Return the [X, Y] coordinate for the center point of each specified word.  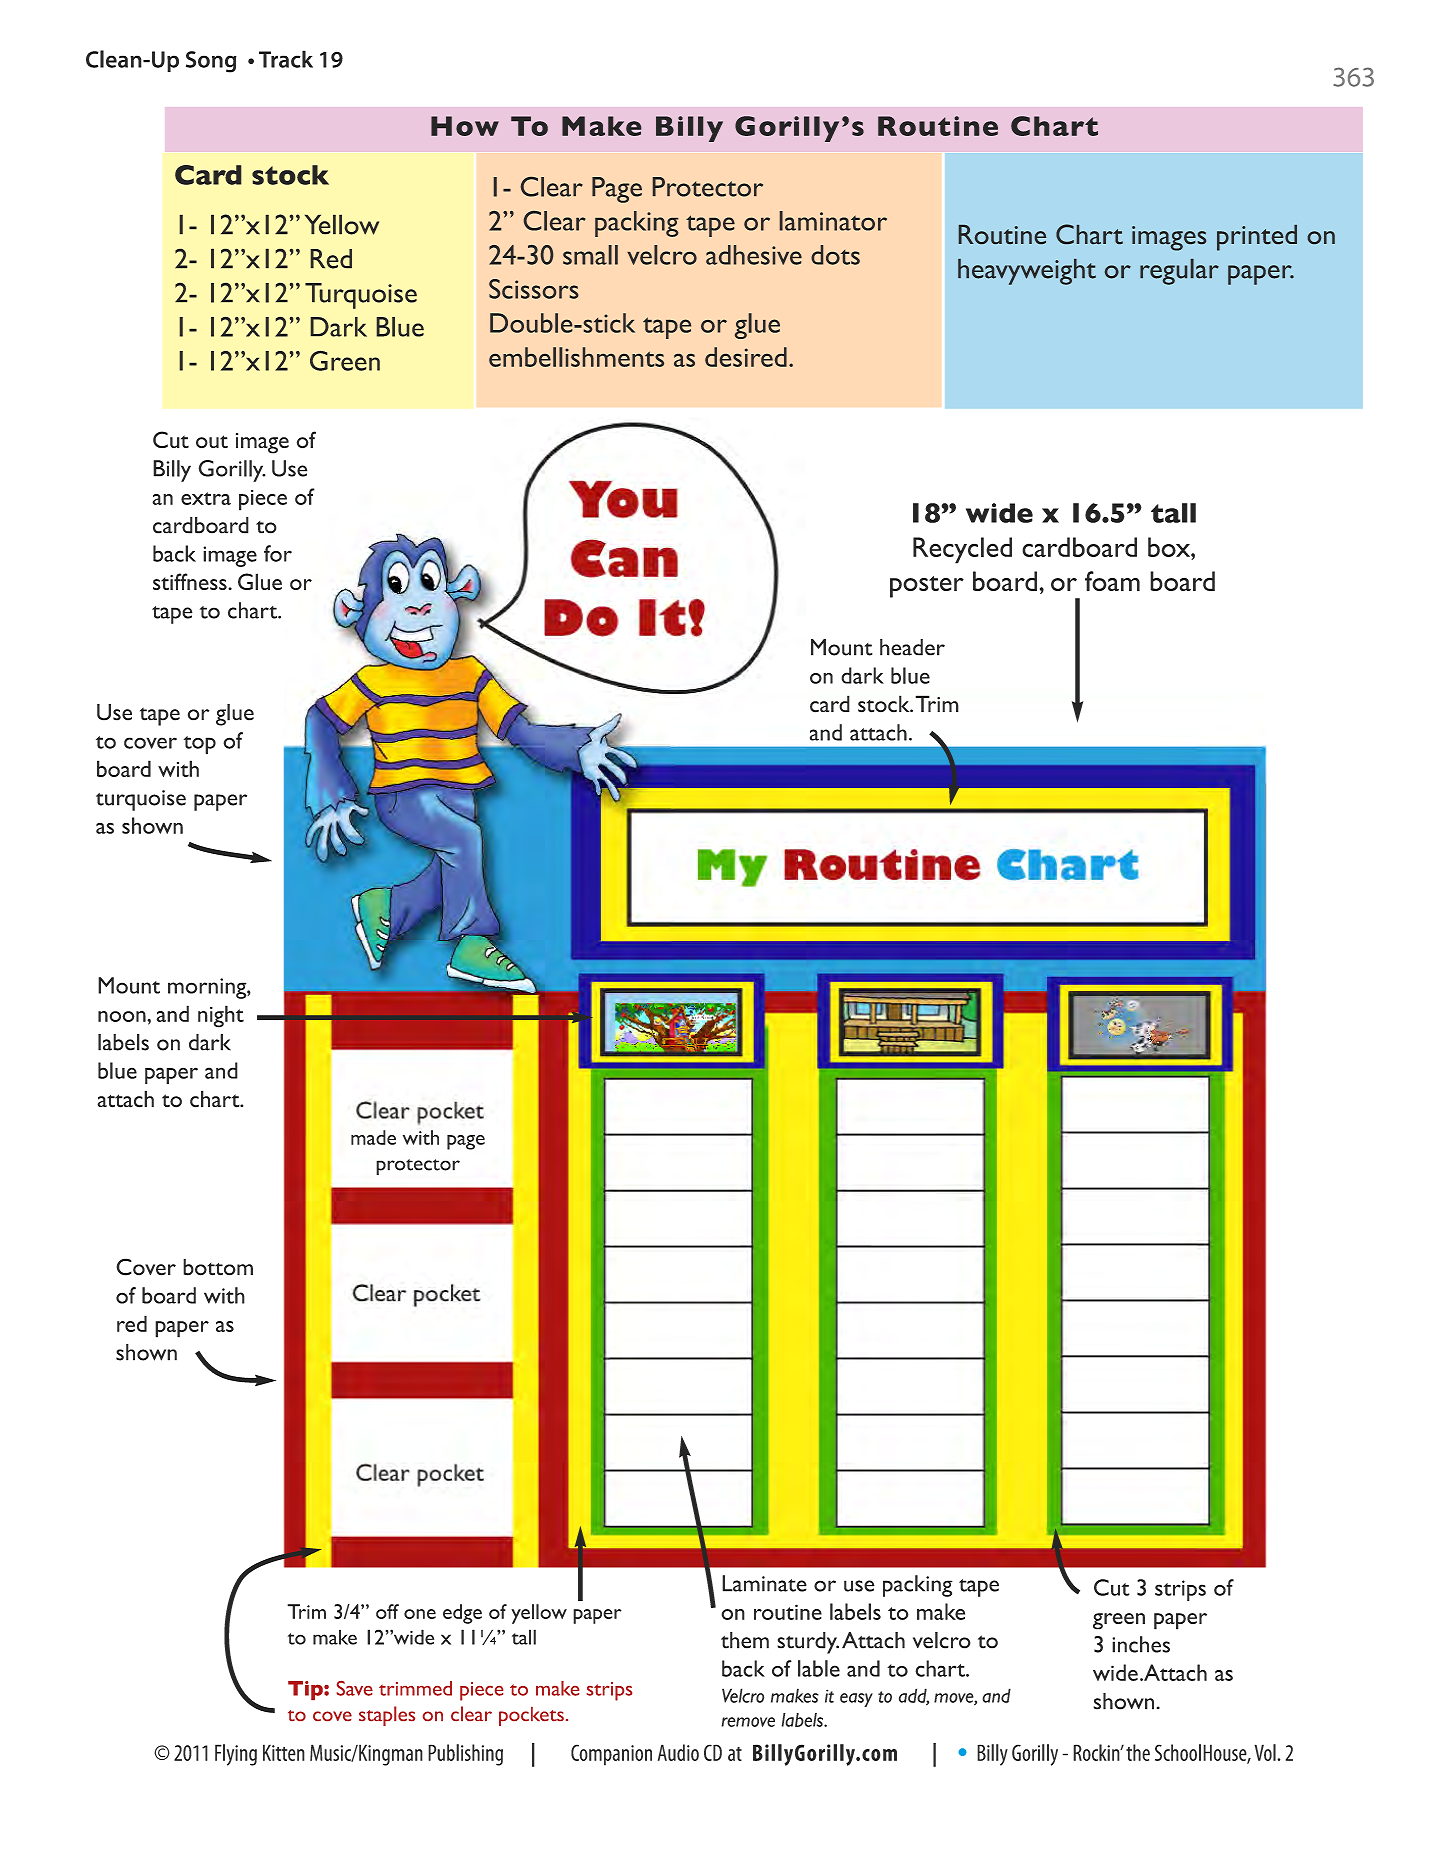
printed [1257, 238]
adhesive [754, 255]
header [912, 647]
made [373, 1137]
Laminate [764, 1583]
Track [286, 59]
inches [1141, 1644]
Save [355, 1688]
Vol [1266, 1752]
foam [1112, 581]
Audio [678, 1752]
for [278, 553]
